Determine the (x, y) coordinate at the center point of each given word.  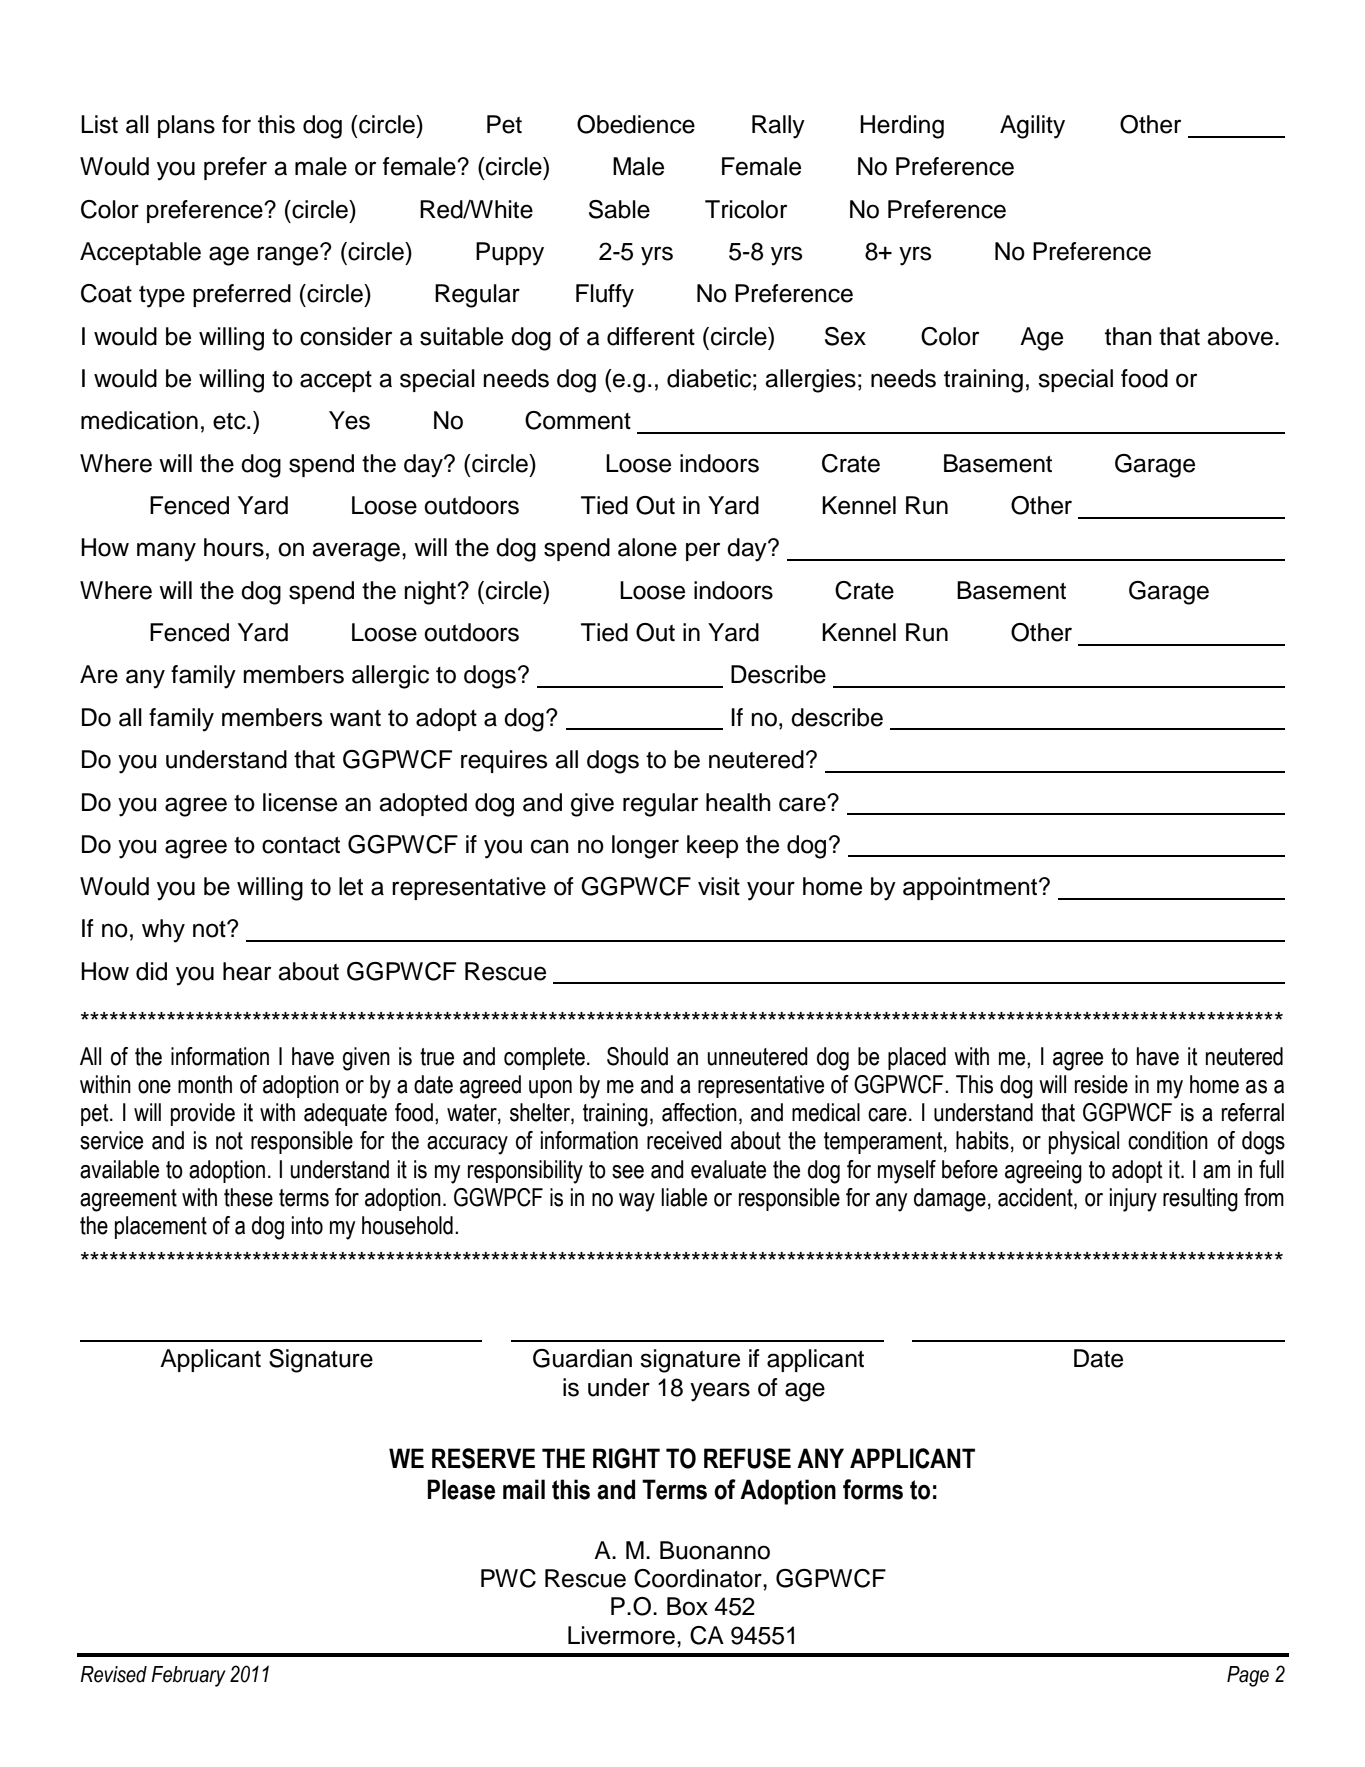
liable (684, 1197)
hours (234, 547)
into (307, 1225)
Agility (1032, 127)
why (163, 931)
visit (719, 886)
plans (186, 126)
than (1128, 336)
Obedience (636, 124)
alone (647, 547)
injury (1133, 1200)
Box (687, 1606)
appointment (971, 888)
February (188, 1676)
